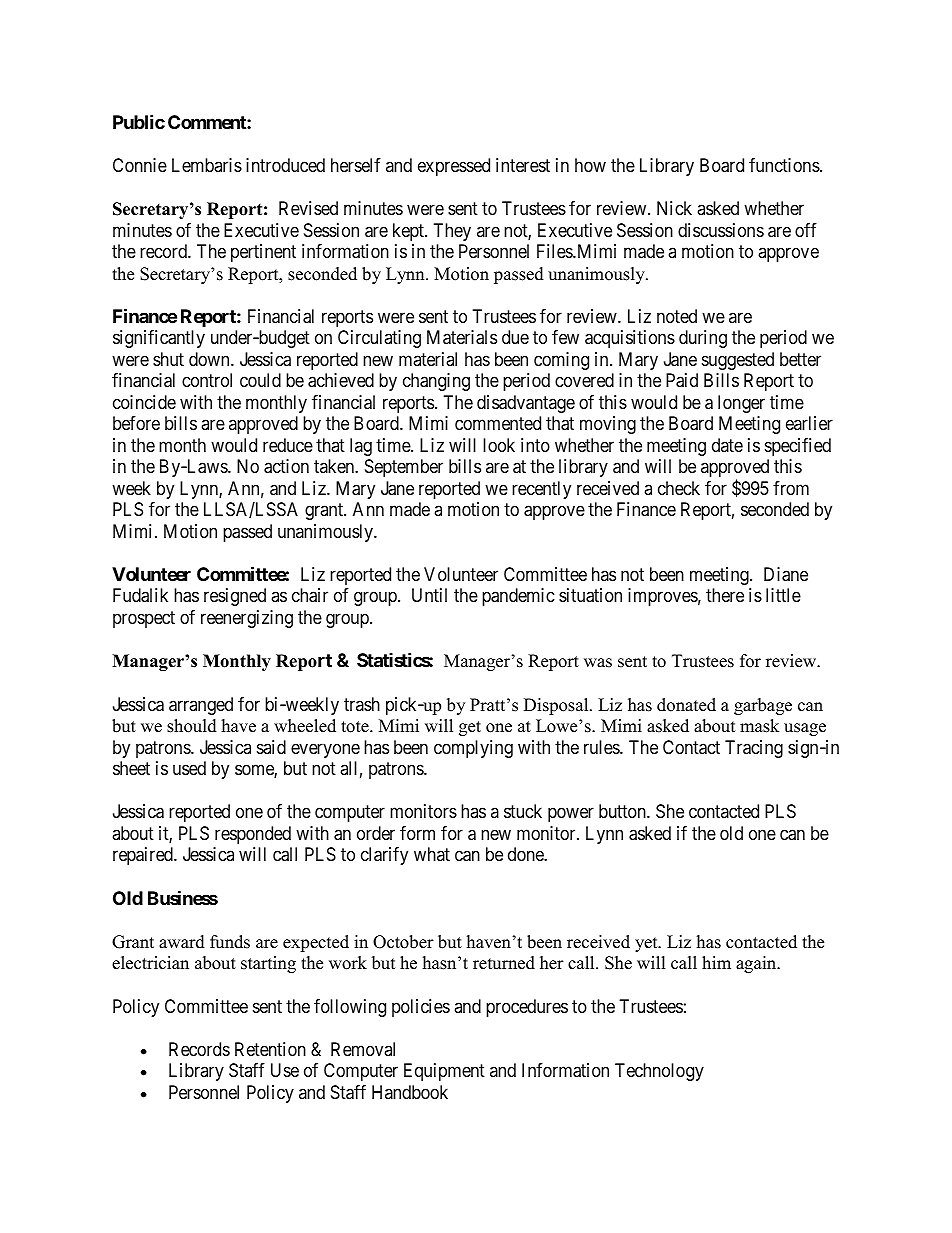 Image resolution: width=952 pixels, height=1233 pixels. I want to click on discussions, so click(721, 230).
